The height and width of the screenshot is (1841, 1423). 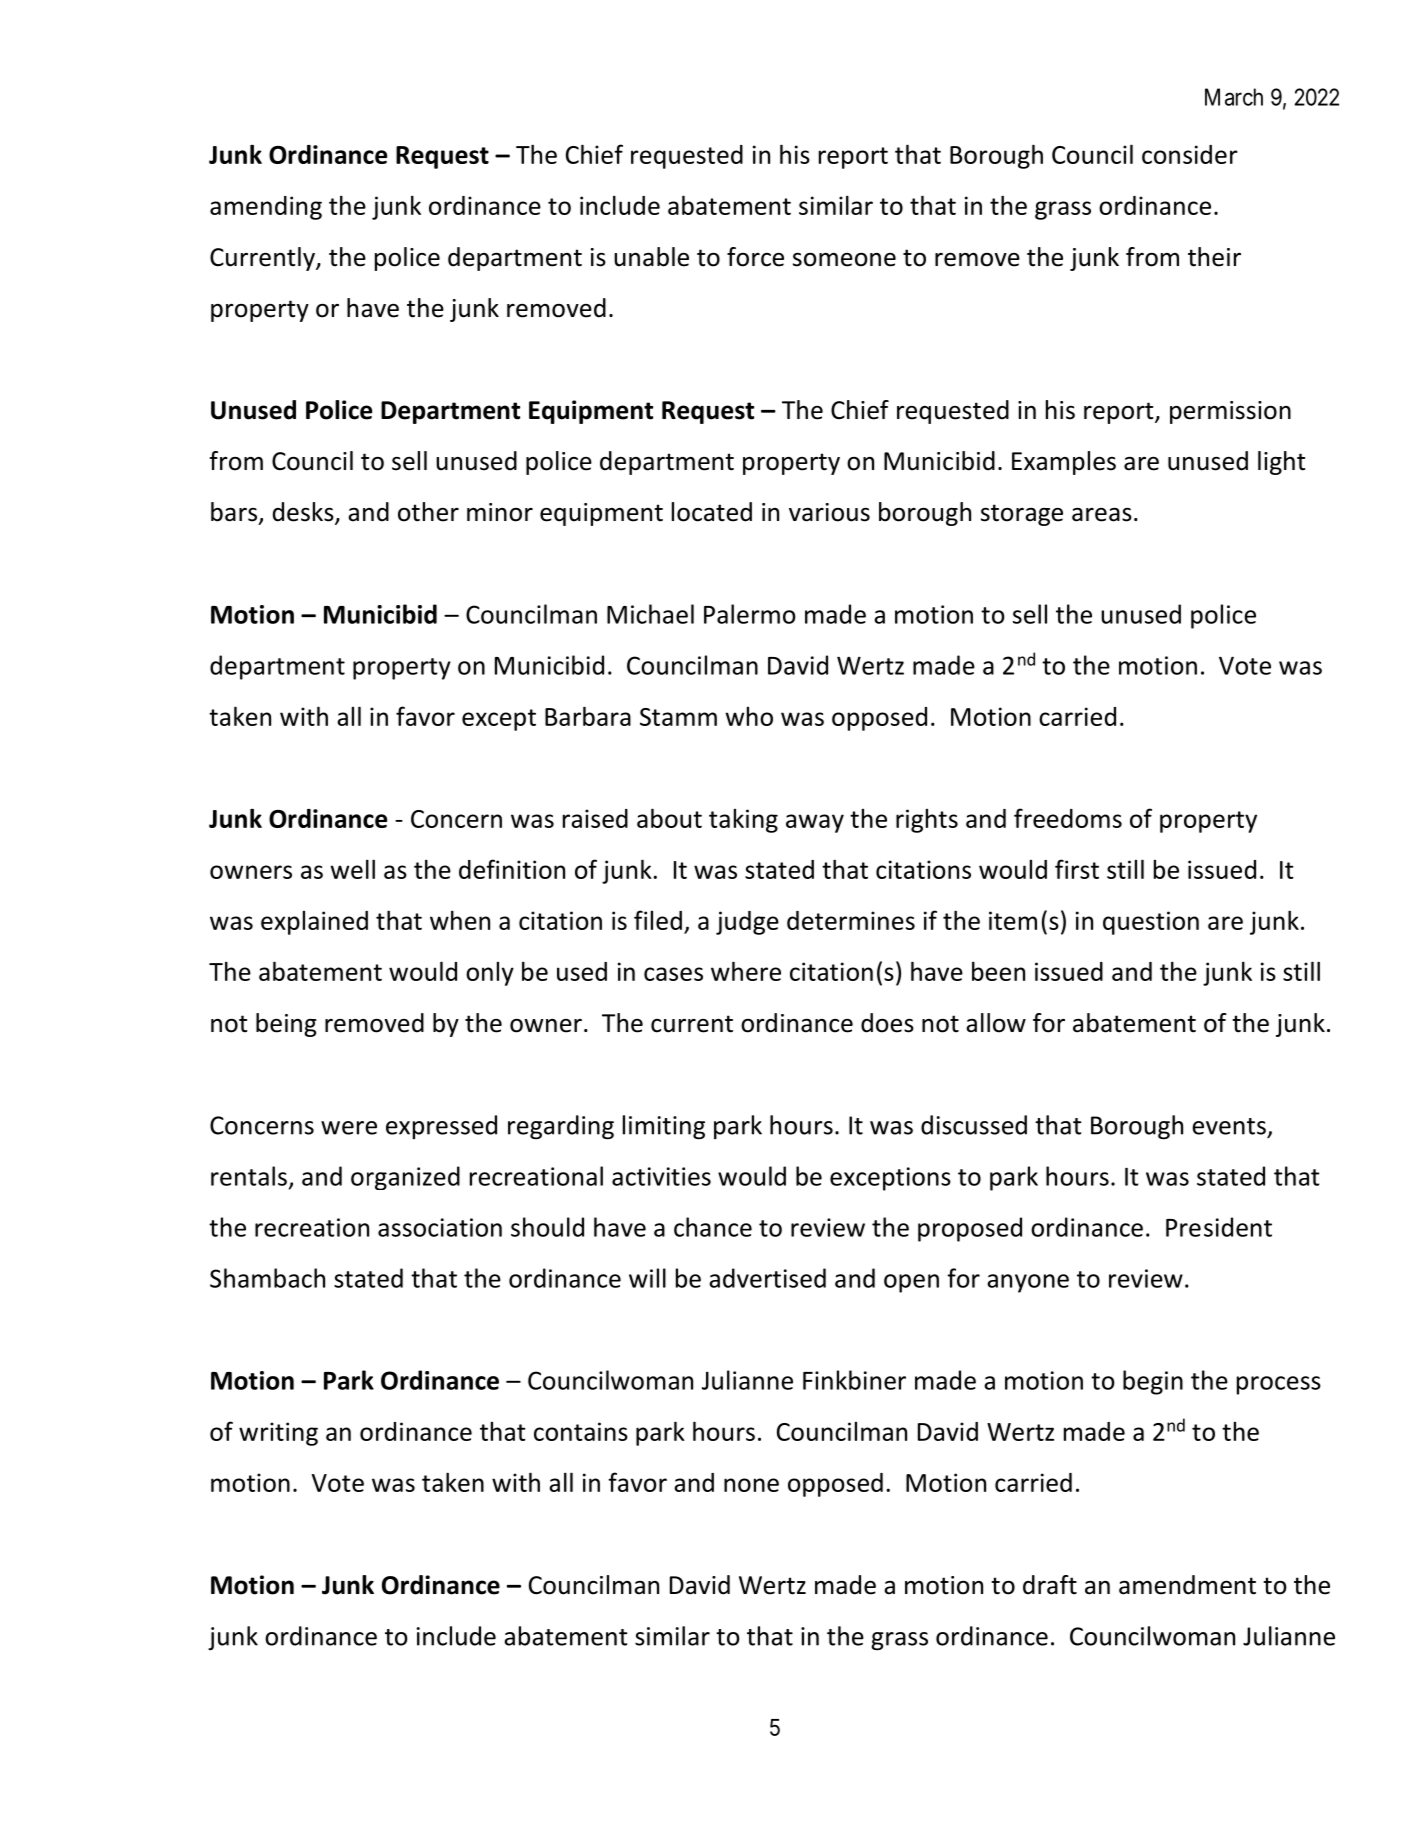 I want to click on well, so click(x=352, y=869).
